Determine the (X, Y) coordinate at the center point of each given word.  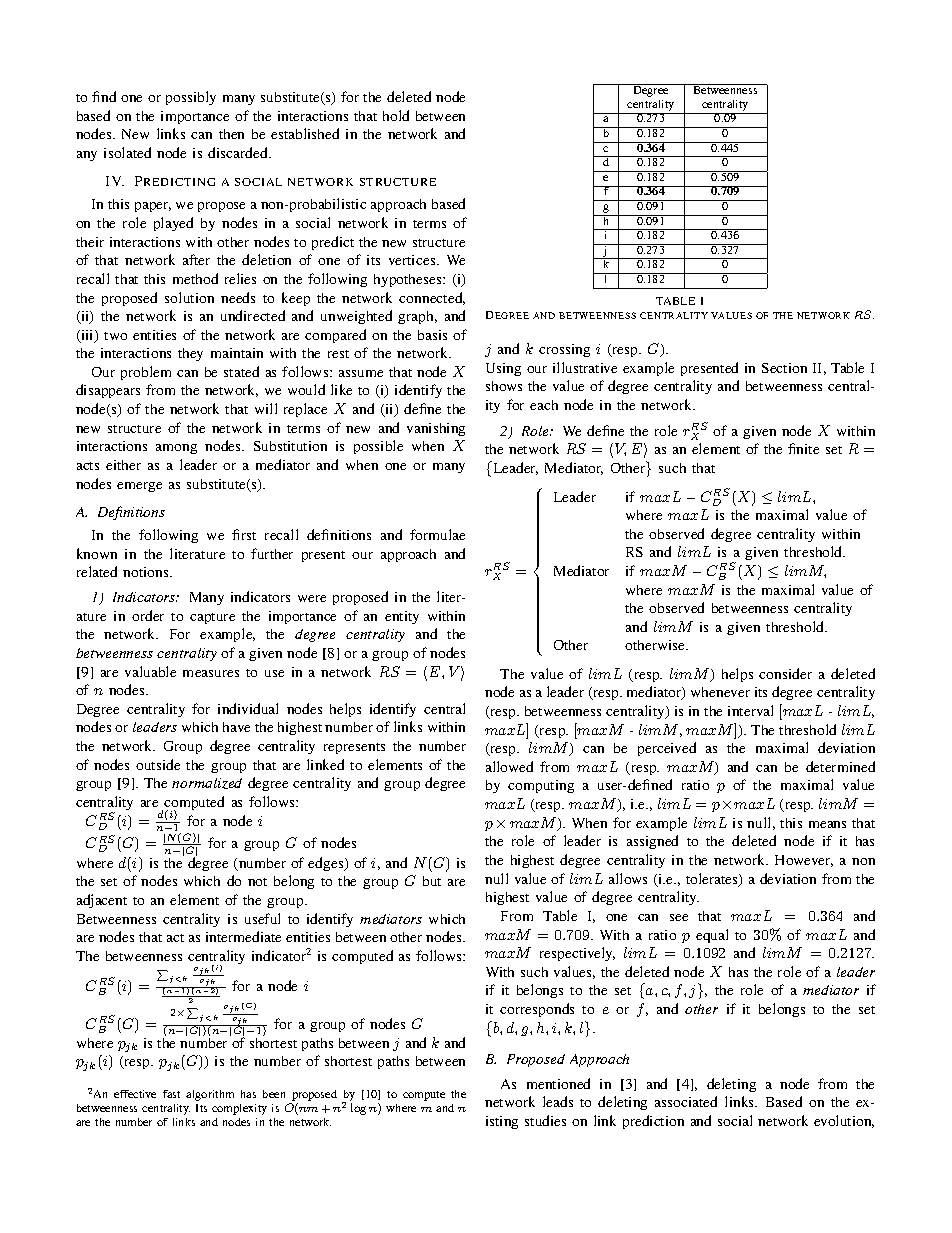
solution (189, 297)
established (305, 133)
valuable (150, 671)
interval (750, 710)
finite (803, 448)
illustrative (585, 367)
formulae (437, 534)
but (432, 881)
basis (432, 335)
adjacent (102, 901)
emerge (139, 487)
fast (171, 1094)
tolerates (713, 880)
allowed (509, 766)
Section (784, 368)
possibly (191, 98)
